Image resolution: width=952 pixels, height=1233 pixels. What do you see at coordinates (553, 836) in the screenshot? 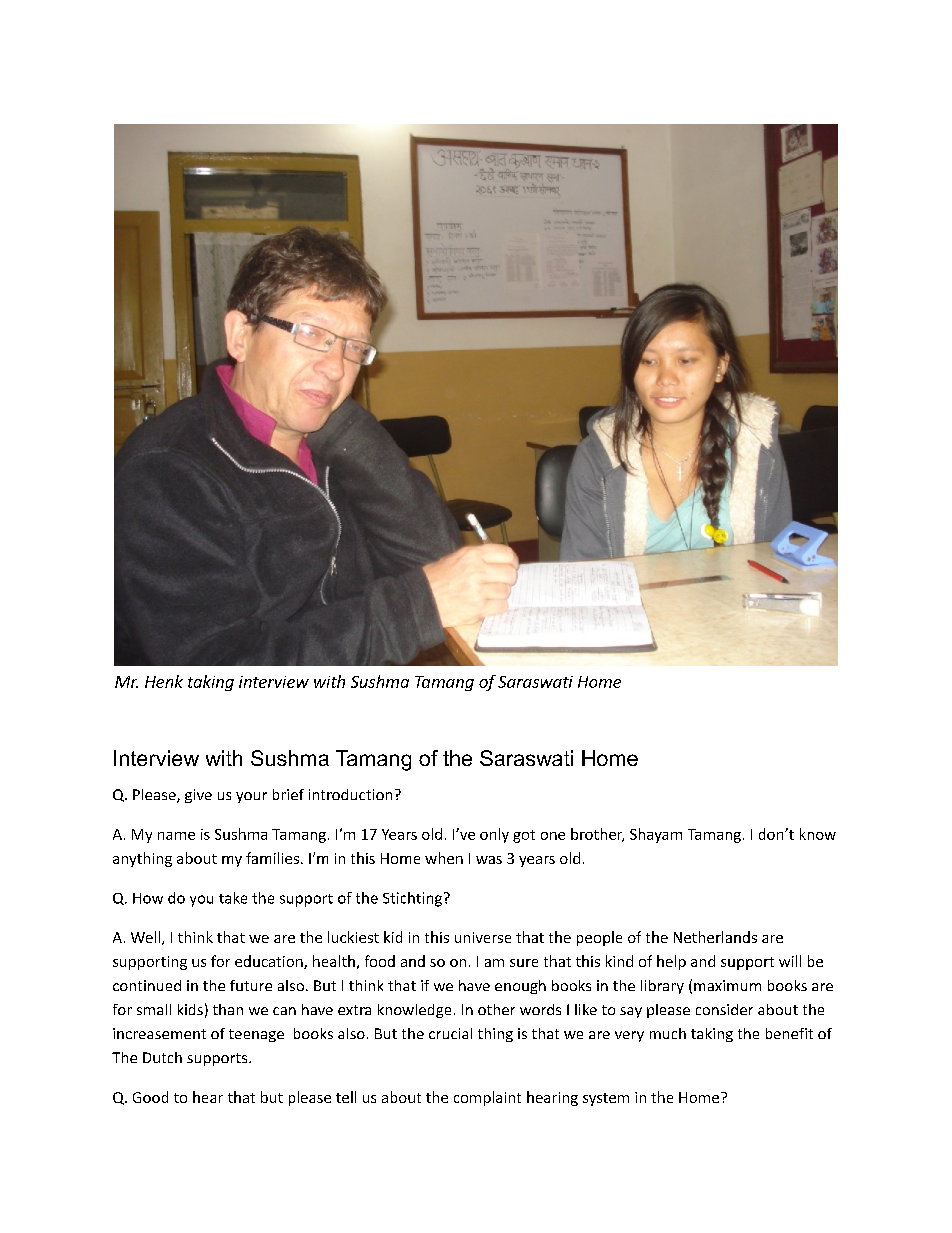
I see `one` at bounding box center [553, 836].
